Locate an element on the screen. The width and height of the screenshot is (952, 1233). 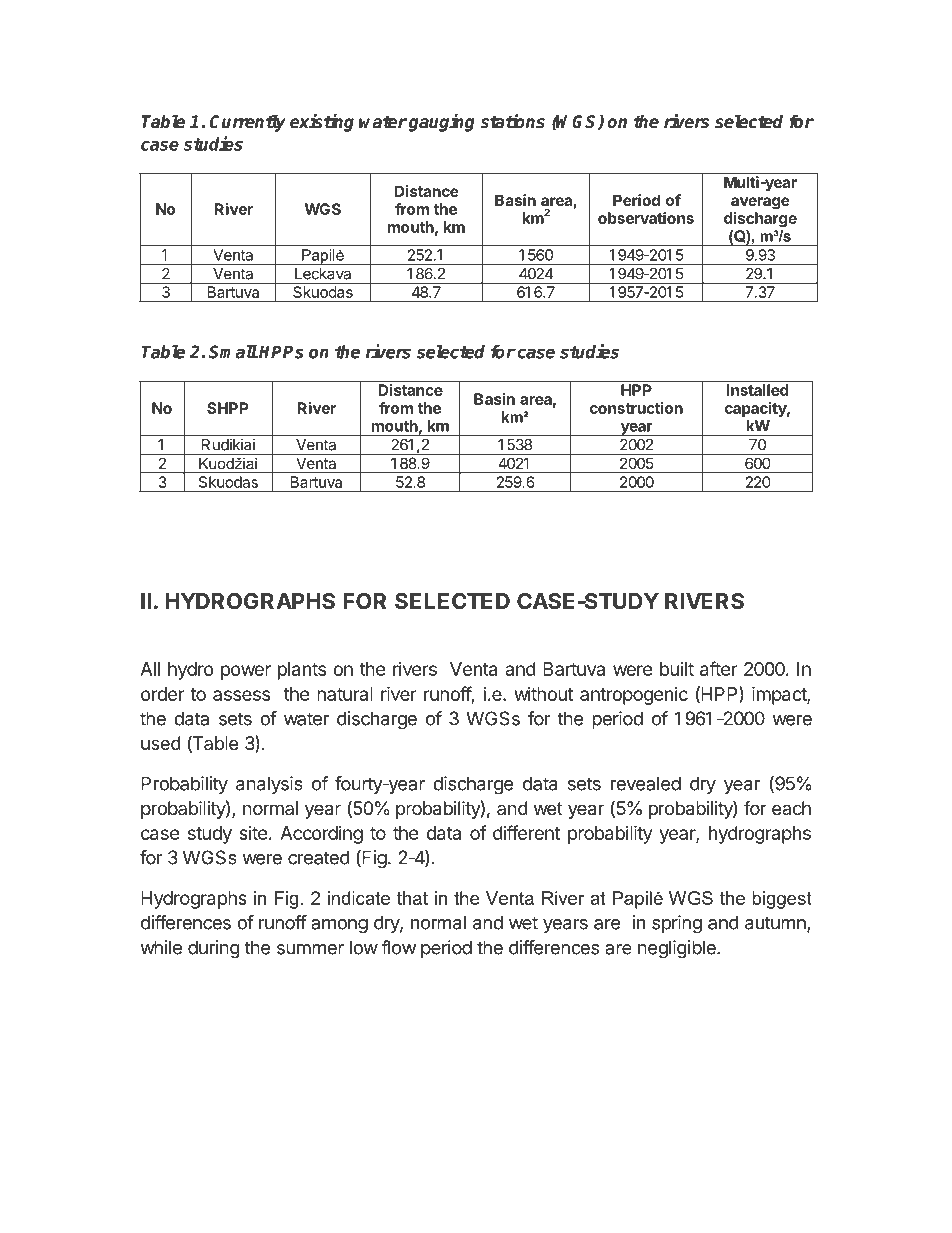
during is located at coordinates (214, 949).
